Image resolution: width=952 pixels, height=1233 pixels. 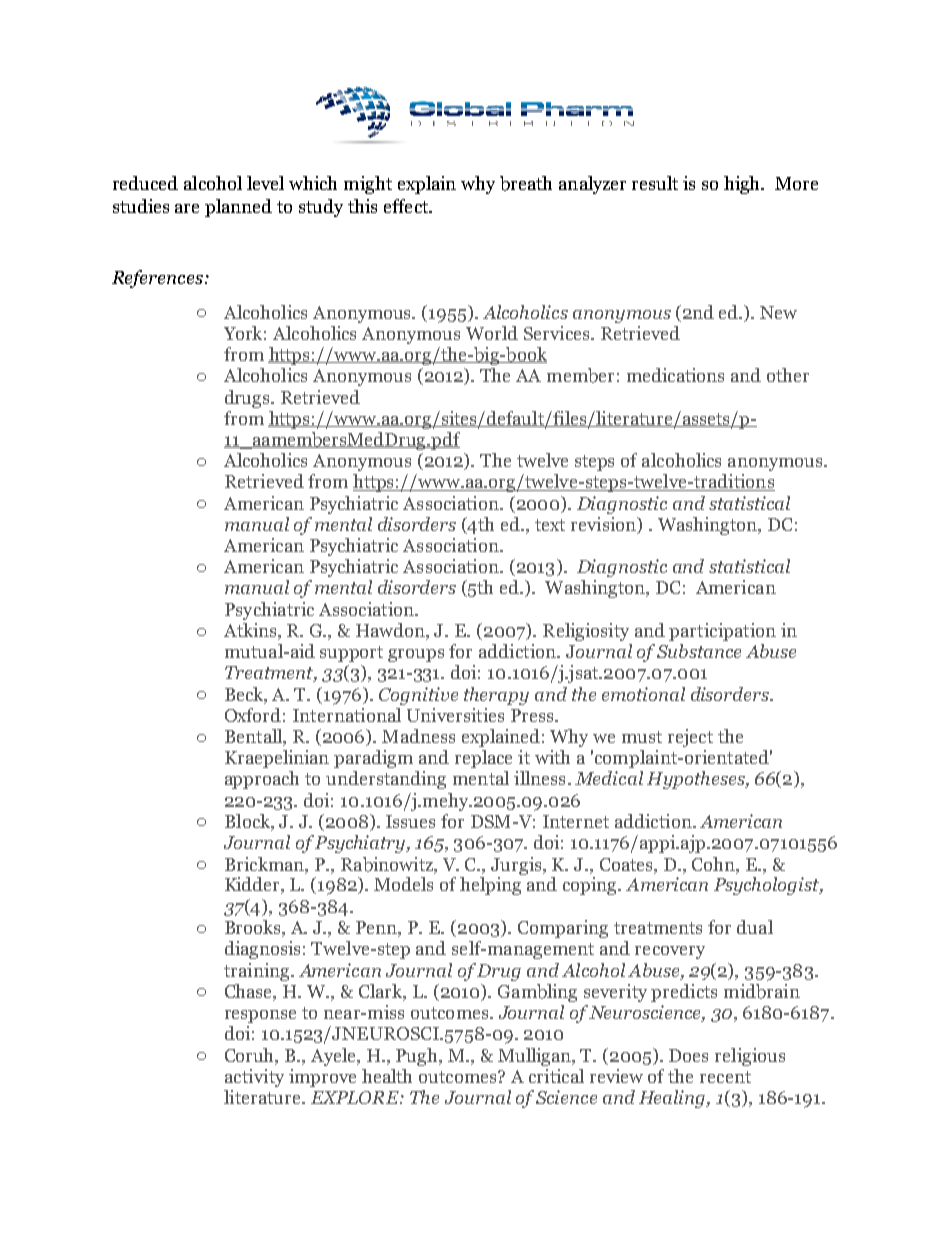 I want to click on World, so click(x=492, y=333).
